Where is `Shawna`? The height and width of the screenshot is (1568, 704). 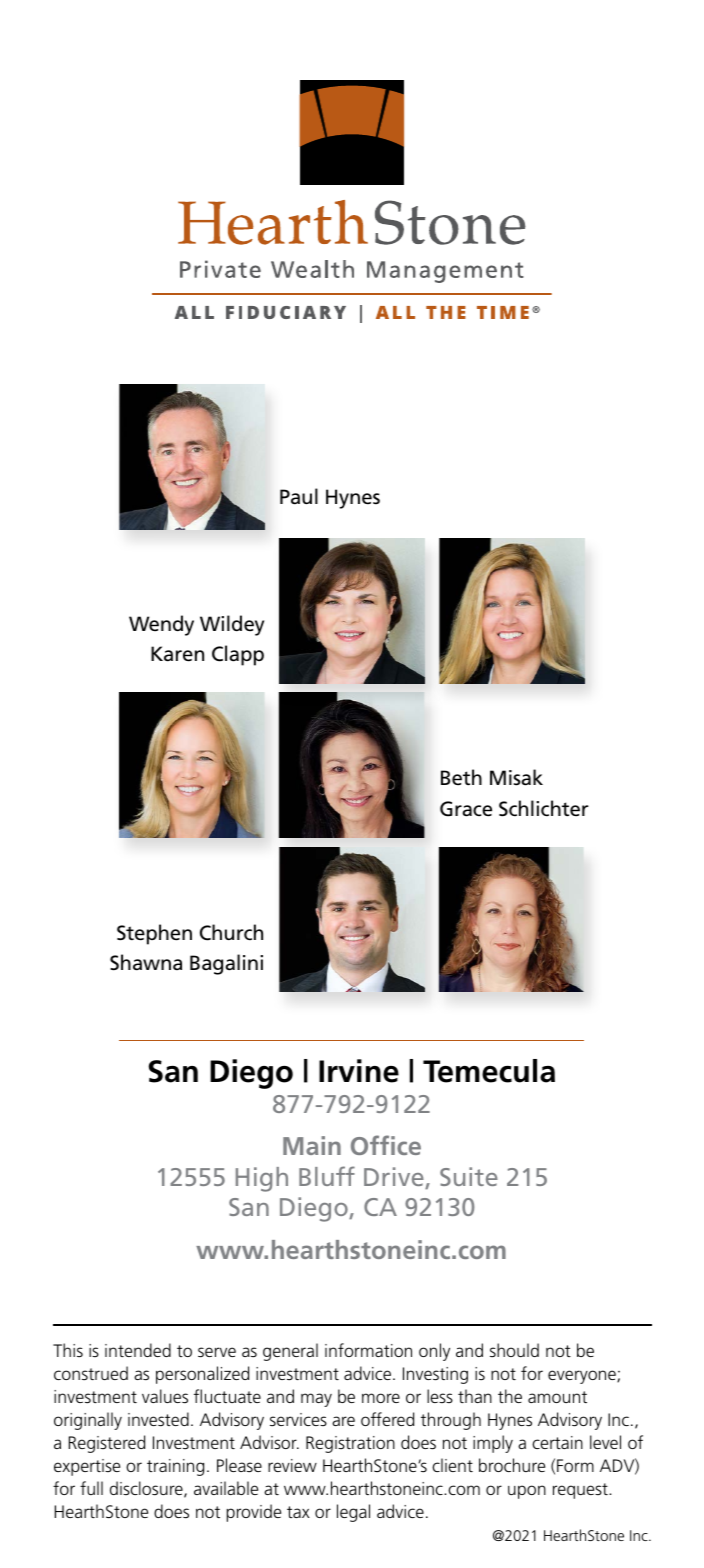
Shawna is located at coordinates (146, 962).
